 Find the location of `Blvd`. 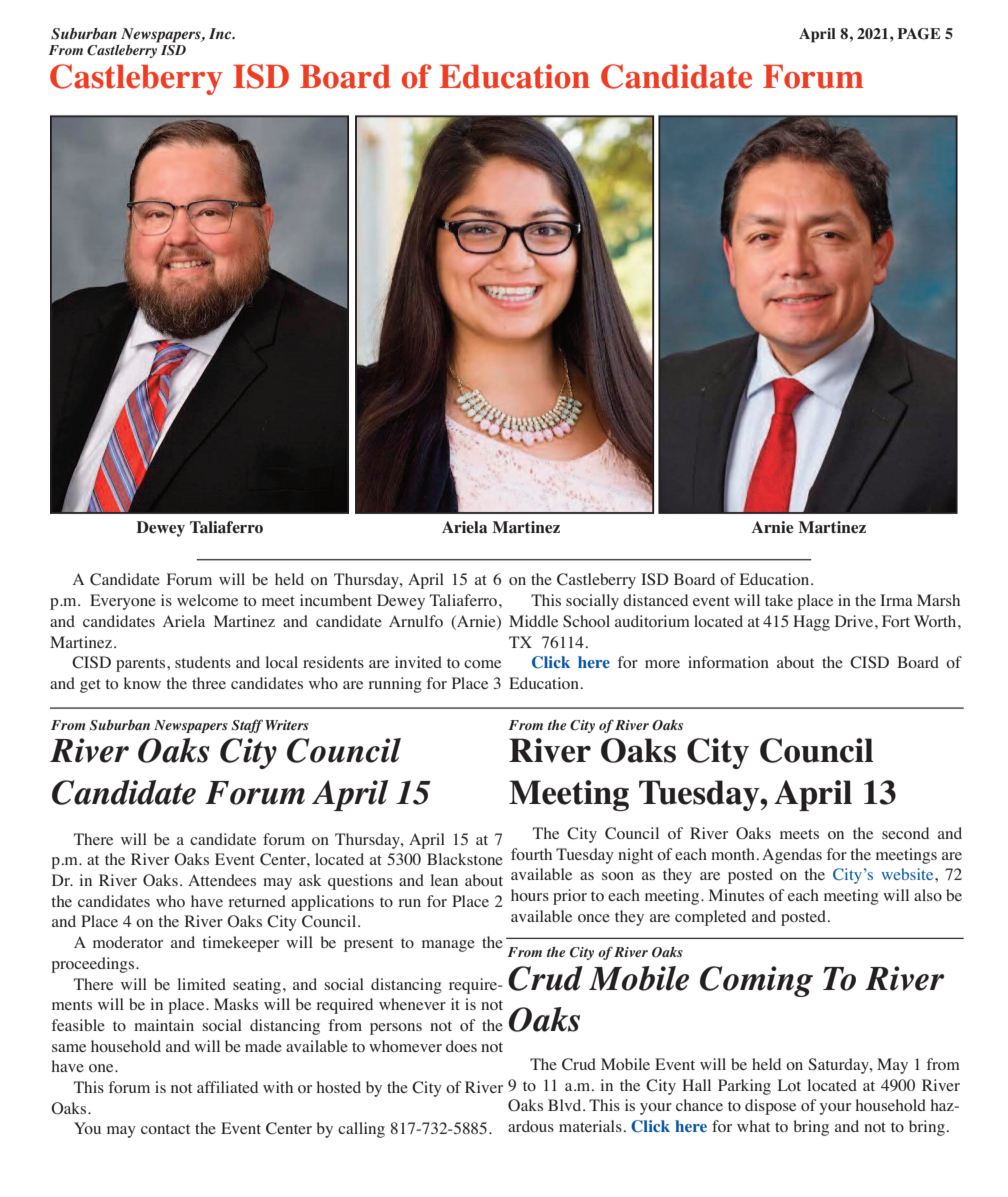

Blvd is located at coordinates (566, 1105).
